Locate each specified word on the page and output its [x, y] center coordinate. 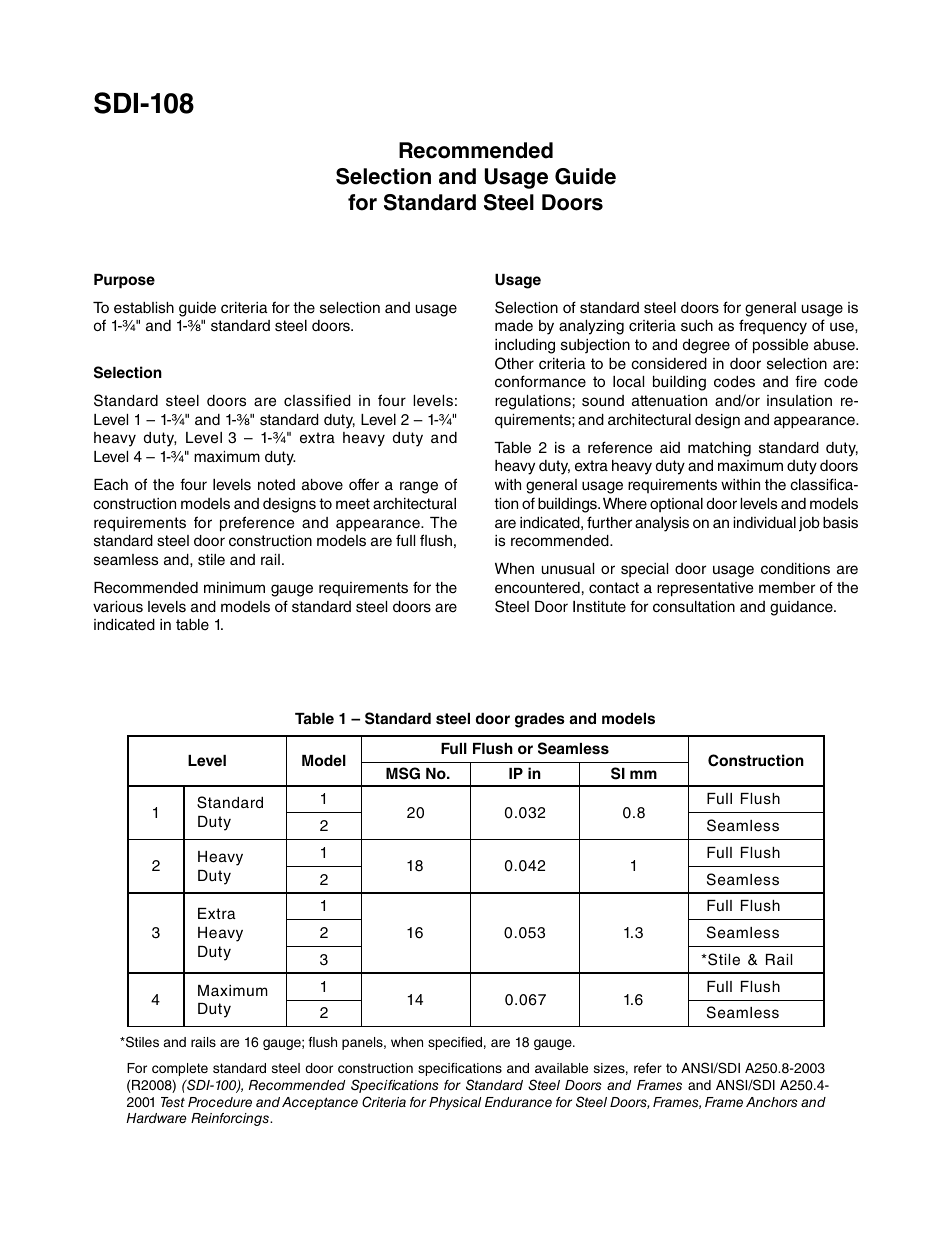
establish [144, 308]
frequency [773, 327]
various [118, 607]
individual [764, 523]
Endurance [518, 1102]
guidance [802, 608]
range [419, 487]
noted [276, 485]
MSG [403, 773]
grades [540, 720]
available [561, 1068]
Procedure [220, 1102]
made [514, 326]
